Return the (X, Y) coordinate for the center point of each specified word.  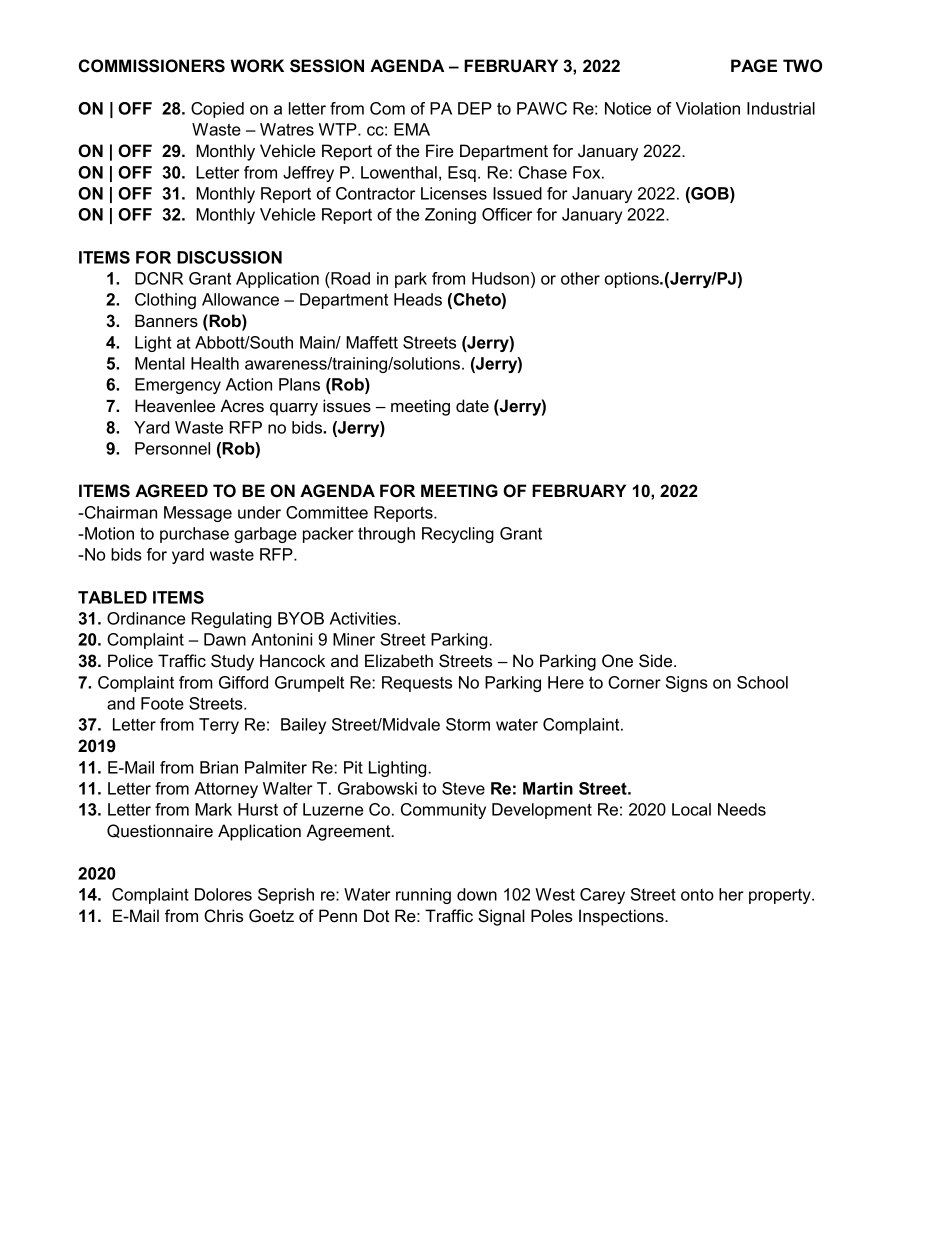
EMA (412, 129)
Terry (219, 726)
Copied (217, 110)
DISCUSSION (229, 257)
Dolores (223, 894)
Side (657, 661)
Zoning (450, 216)
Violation (708, 108)
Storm (468, 724)
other (580, 278)
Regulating (231, 620)
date (472, 405)
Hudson (500, 278)
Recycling (458, 535)
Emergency (178, 386)
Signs (687, 684)
